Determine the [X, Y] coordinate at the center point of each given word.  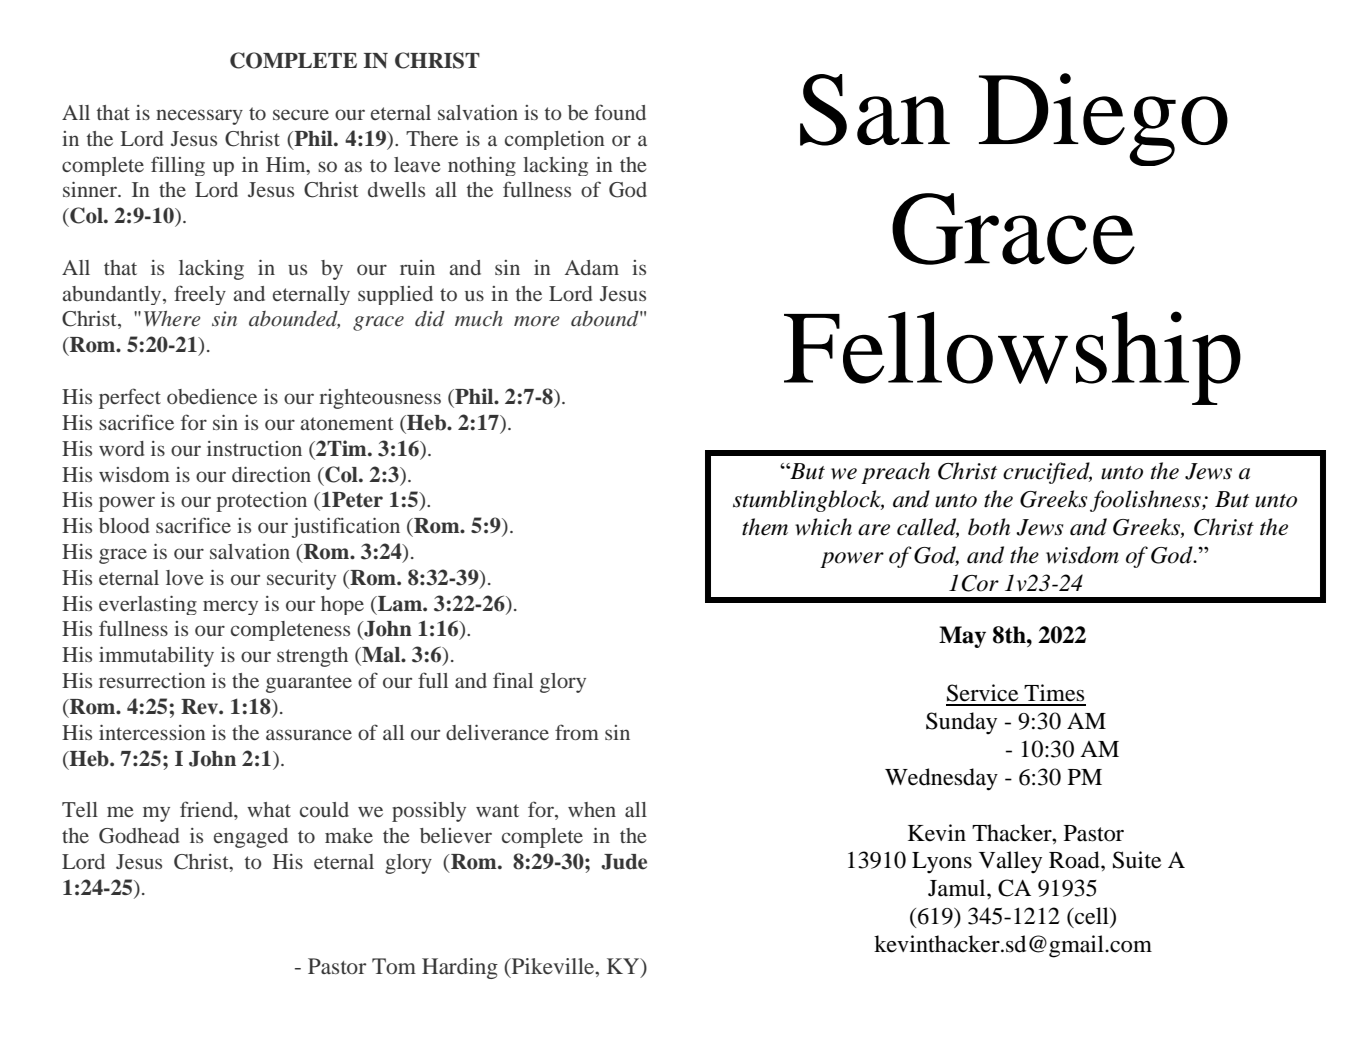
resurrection [152, 680]
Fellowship [1012, 358]
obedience [212, 396]
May [962, 637]
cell [1092, 916]
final [513, 680]
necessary [199, 117]
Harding [460, 968]
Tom [394, 966]
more [537, 321]
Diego [1103, 119]
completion [555, 140]
